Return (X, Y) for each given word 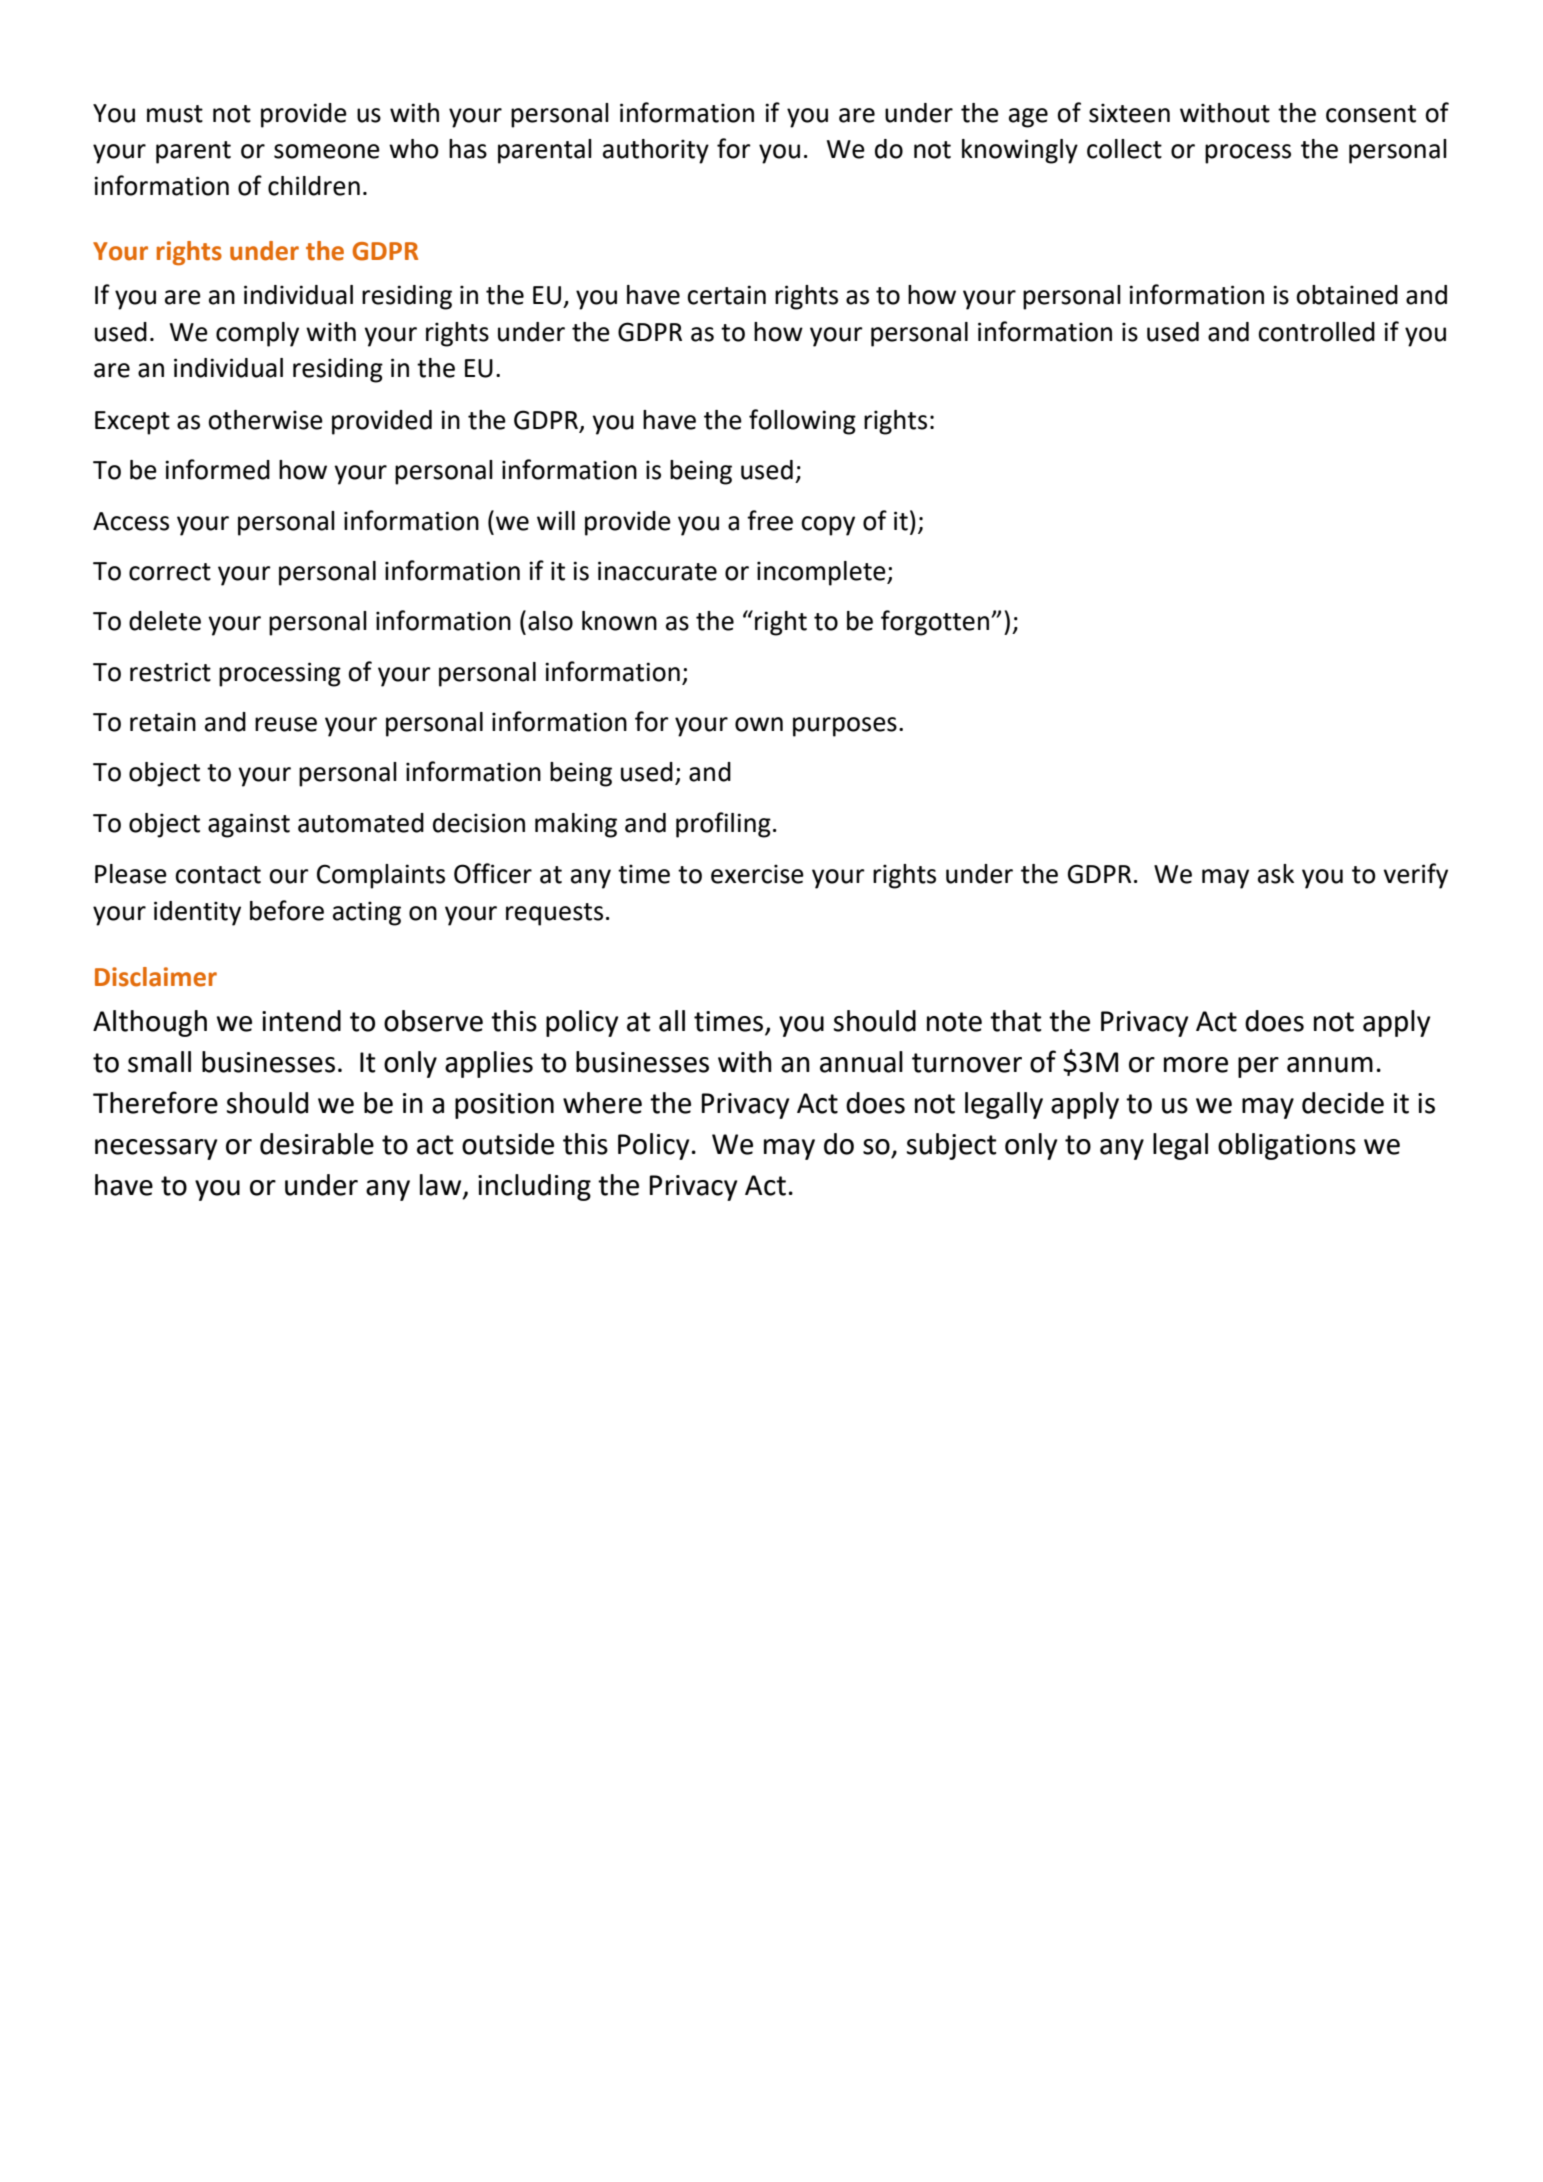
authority (656, 151)
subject (952, 1146)
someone (327, 151)
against (249, 825)
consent (1371, 114)
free (770, 520)
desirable (317, 1144)
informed (217, 469)
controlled (1316, 332)
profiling (723, 825)
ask (1276, 874)
